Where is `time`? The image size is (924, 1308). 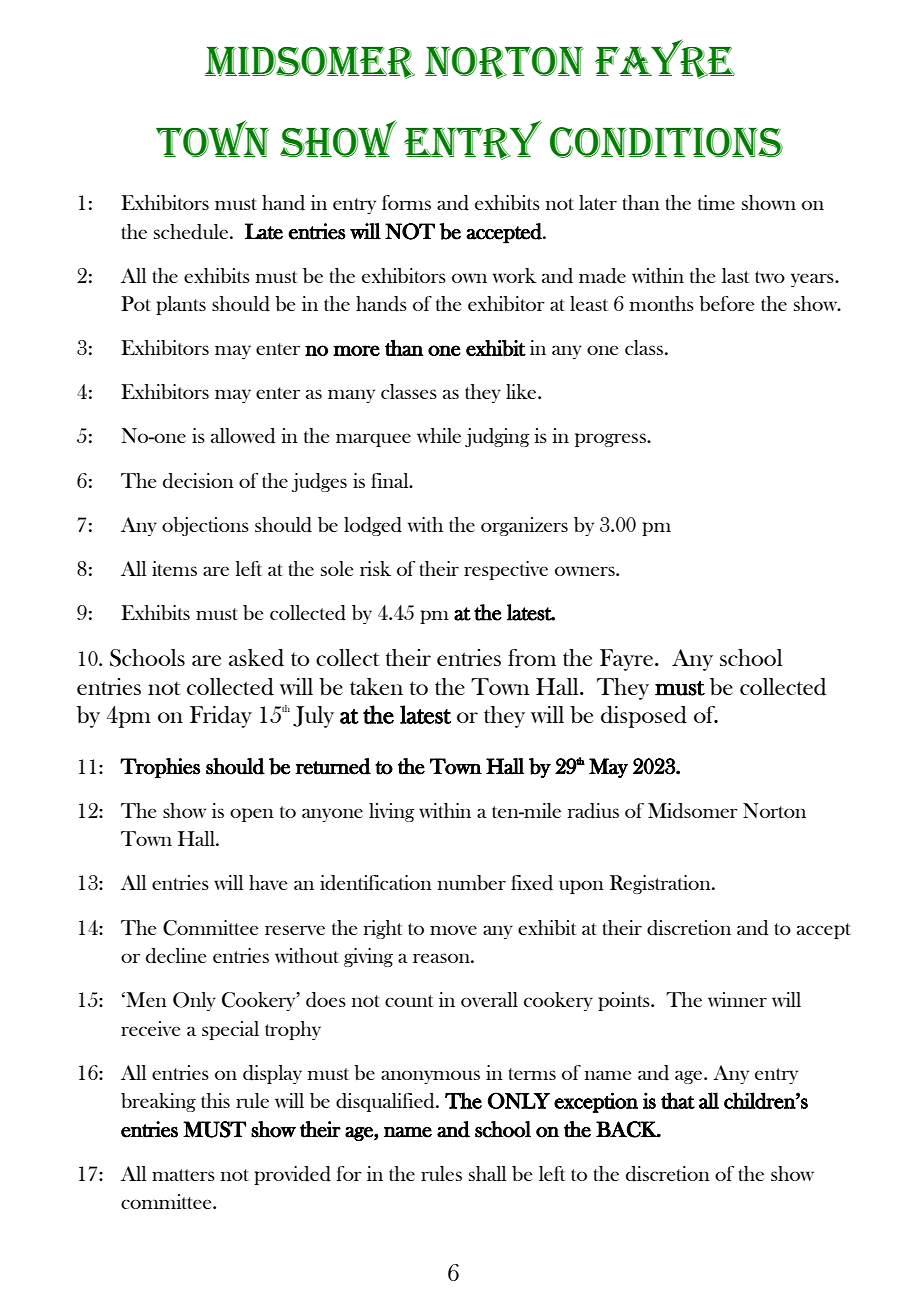
time is located at coordinates (716, 202).
